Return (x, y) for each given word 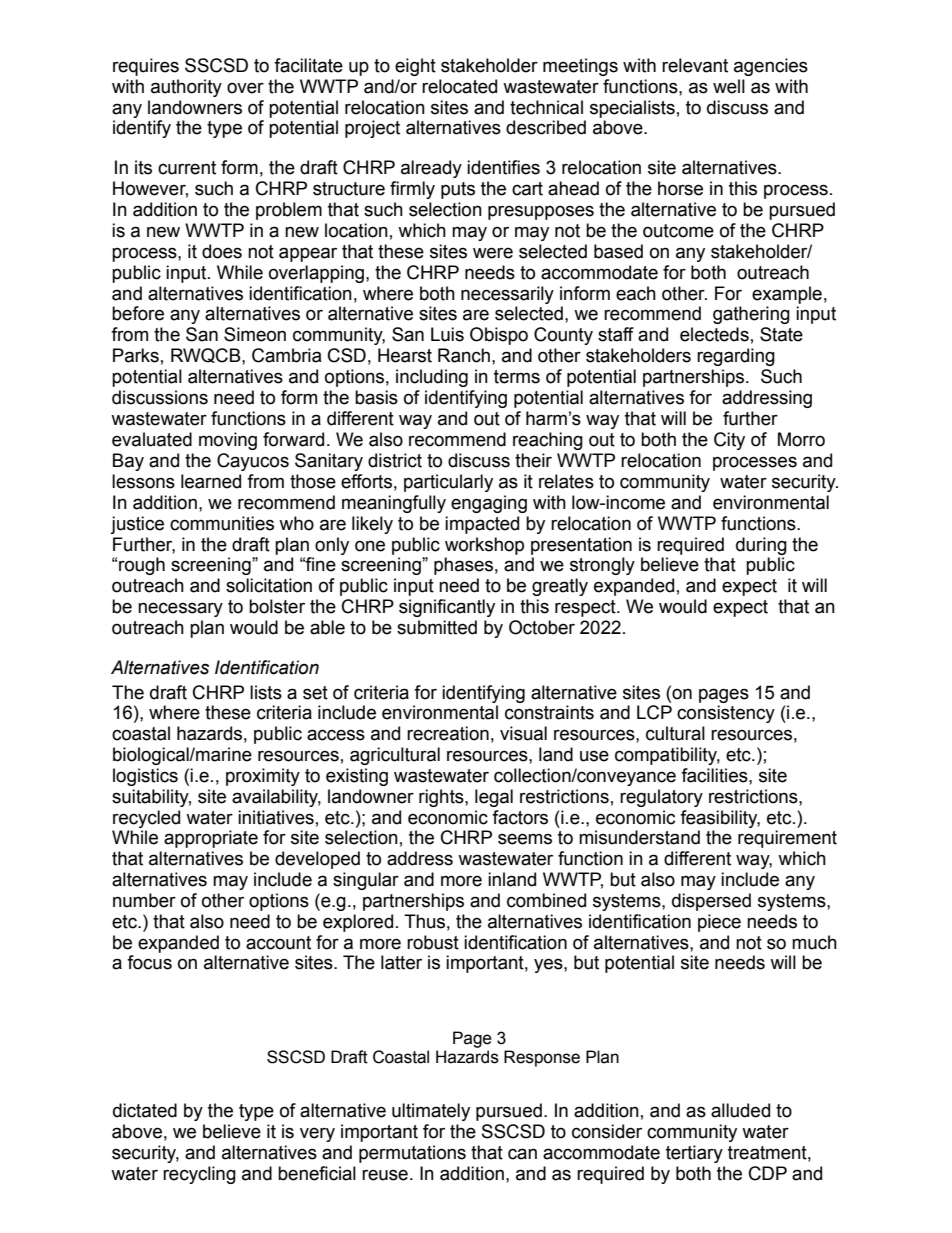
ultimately (431, 1112)
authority (186, 88)
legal (494, 798)
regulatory (661, 798)
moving (228, 441)
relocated (459, 86)
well (729, 86)
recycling (199, 1175)
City (729, 441)
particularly (448, 483)
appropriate (211, 839)
